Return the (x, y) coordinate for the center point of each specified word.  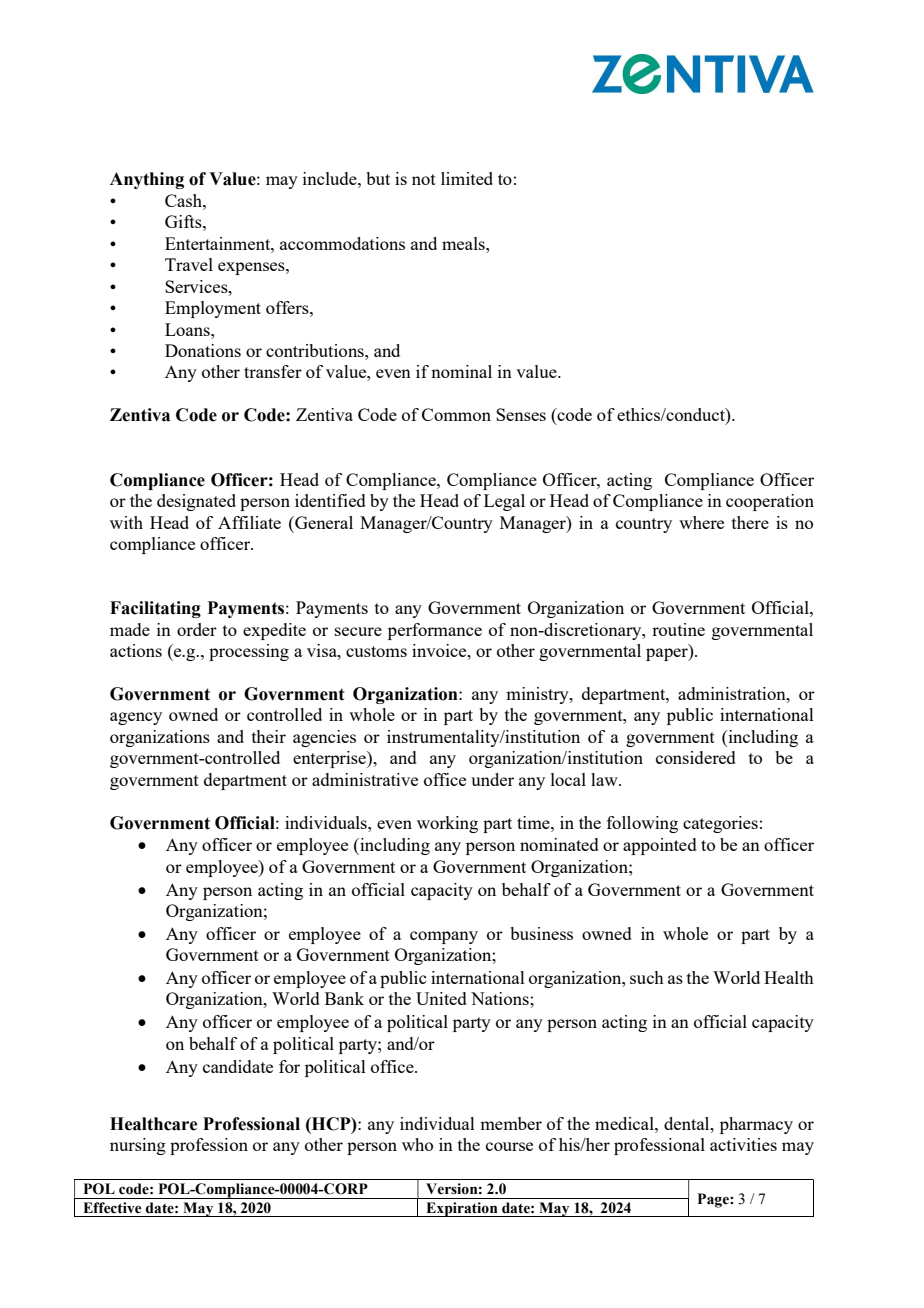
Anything (147, 180)
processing (249, 652)
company (444, 937)
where (701, 522)
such (647, 977)
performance (435, 631)
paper (668, 654)
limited (467, 178)
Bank (344, 998)
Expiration (462, 1209)
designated (196, 502)
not (424, 179)
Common (456, 414)
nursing (138, 1146)
